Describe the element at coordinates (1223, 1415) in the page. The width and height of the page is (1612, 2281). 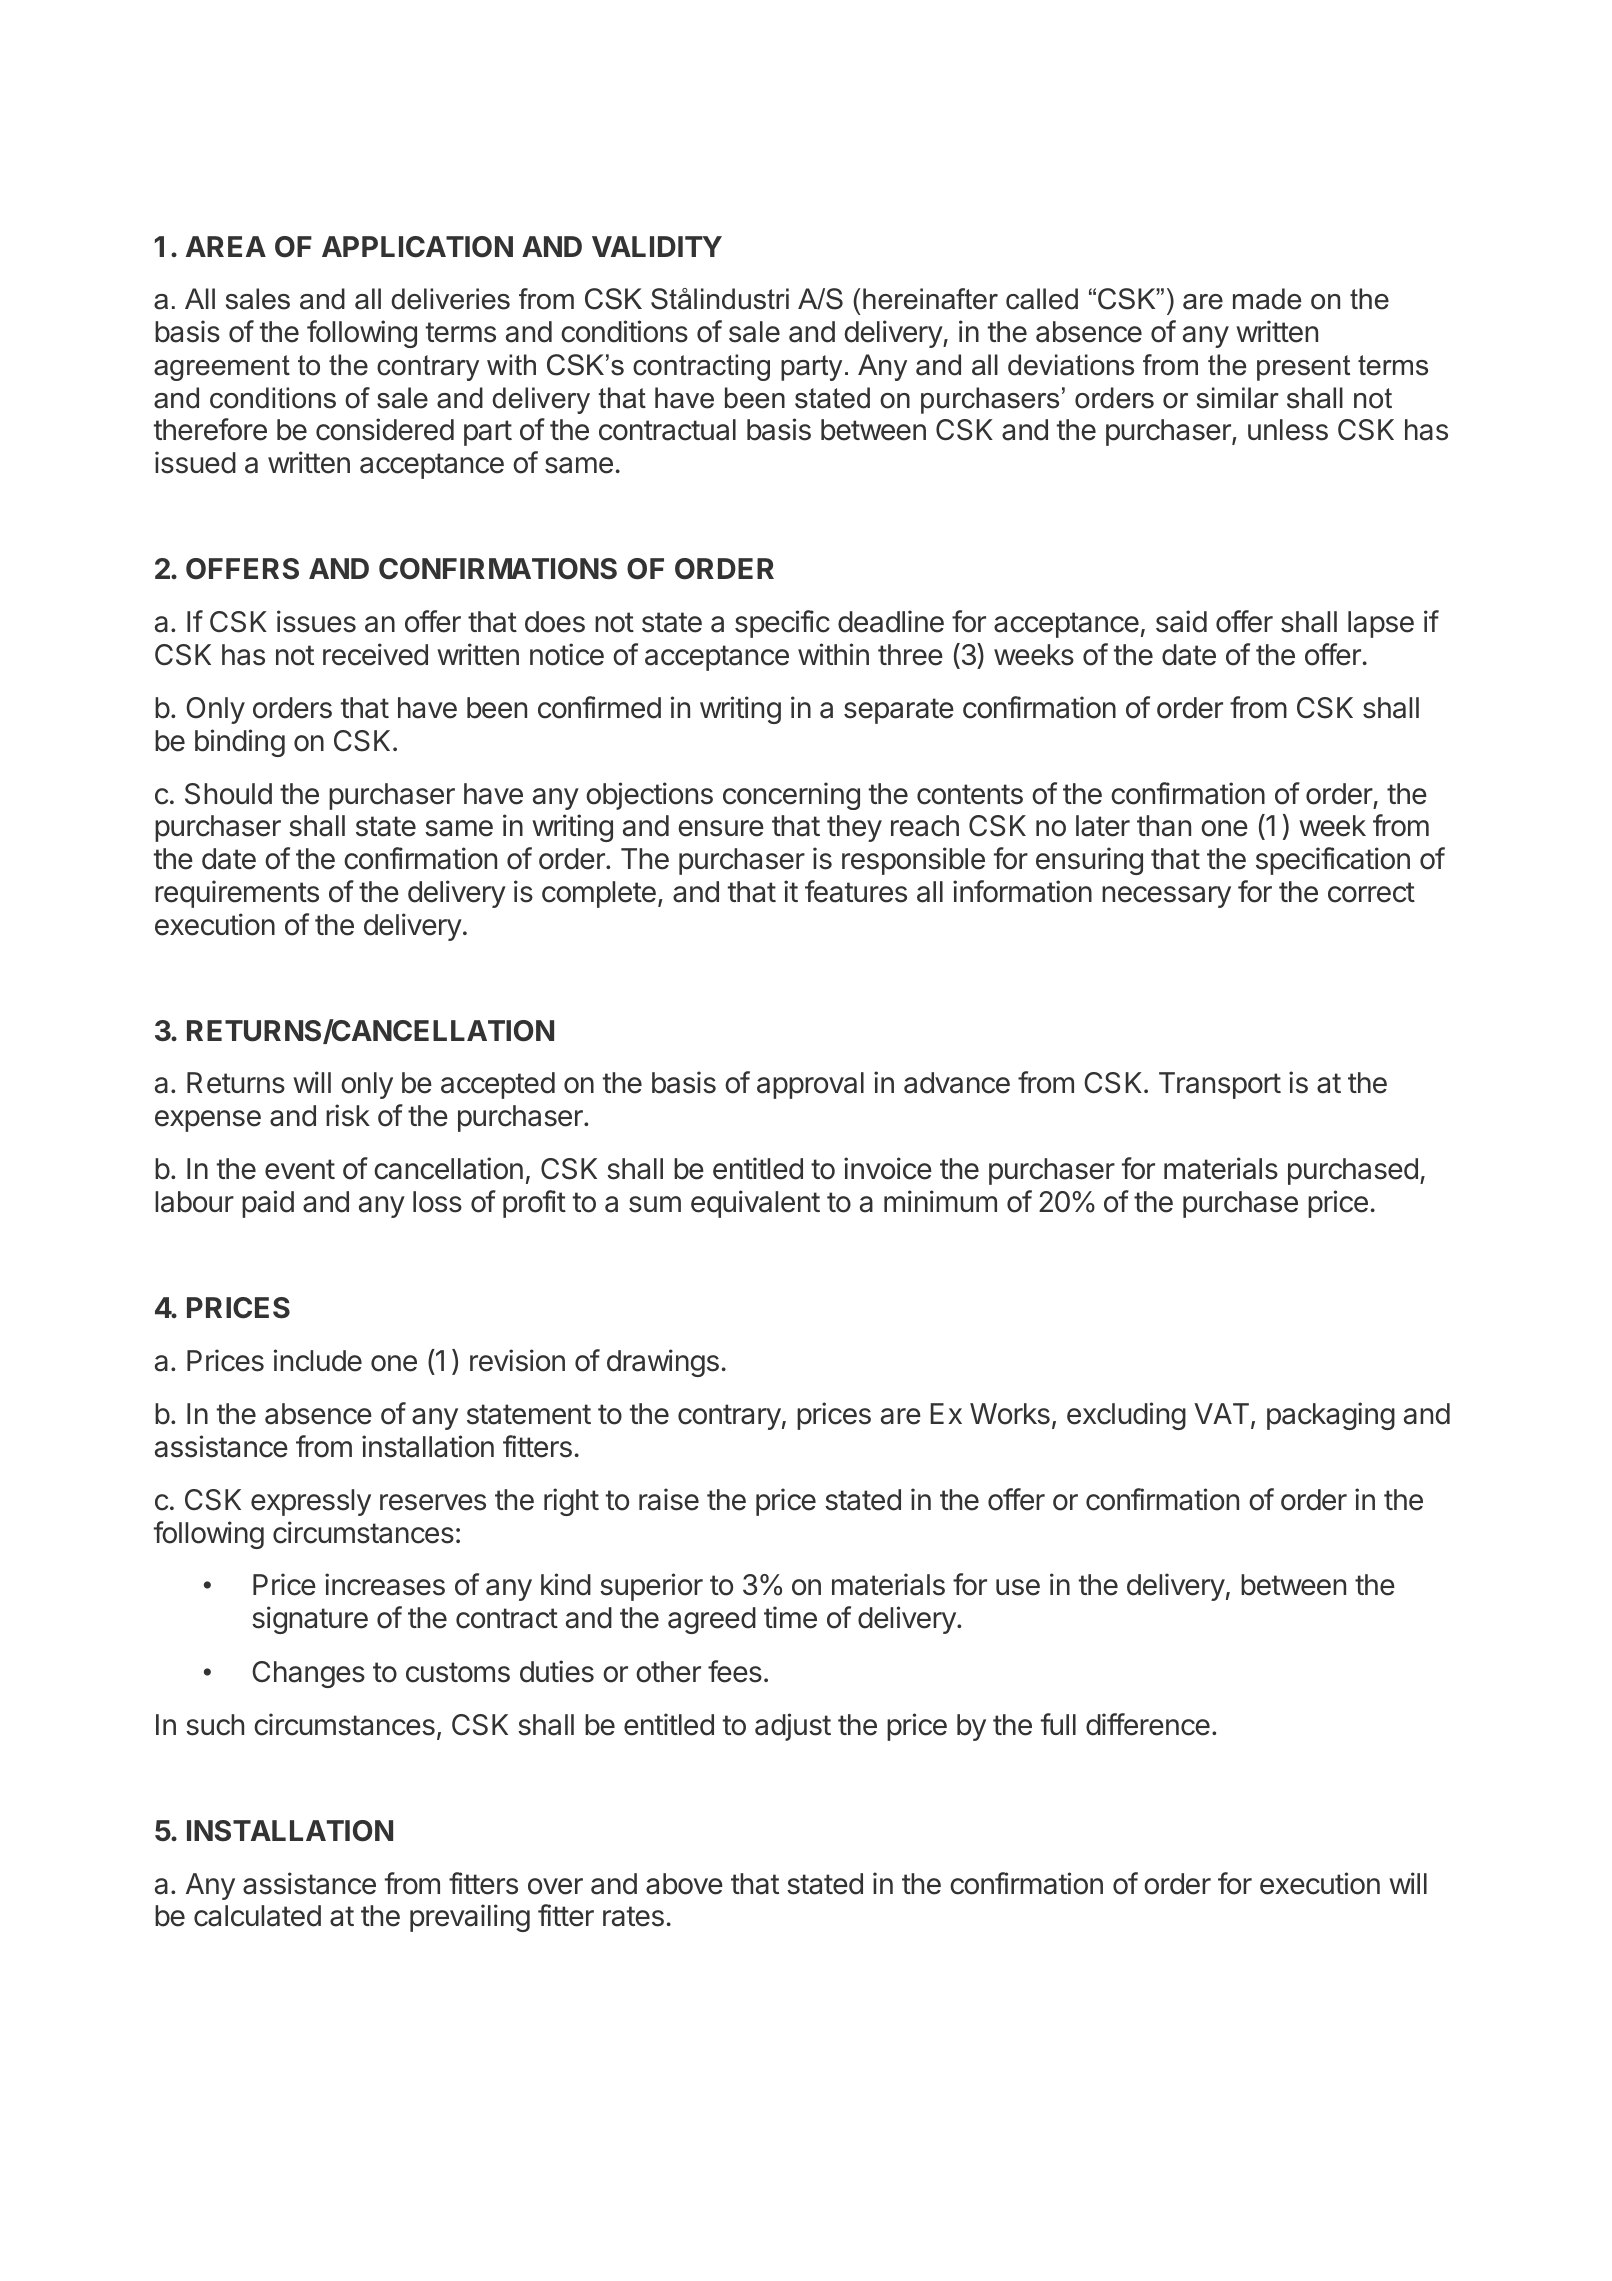
I see `VAT` at that location.
